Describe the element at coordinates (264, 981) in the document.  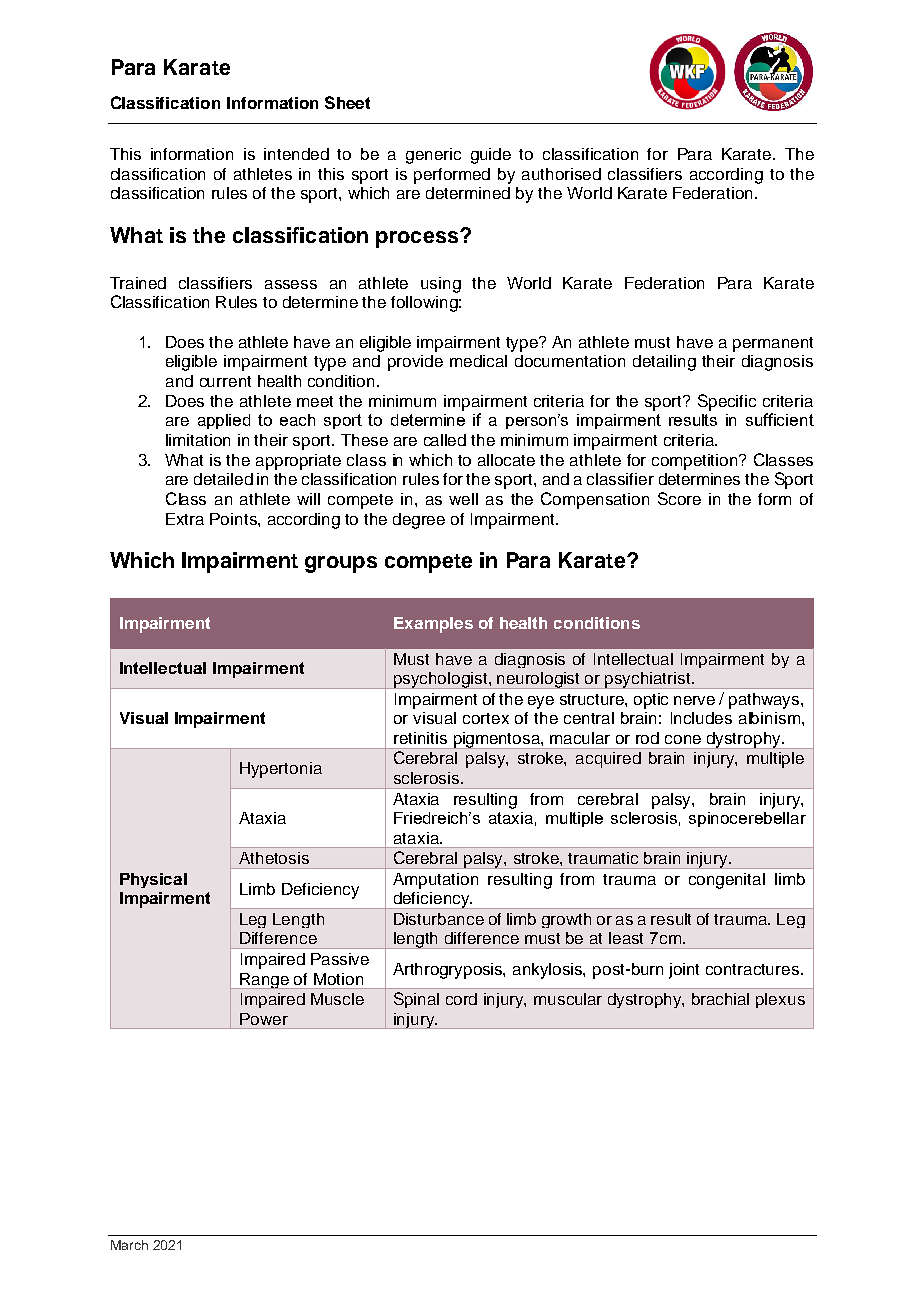
I see `Range` at that location.
